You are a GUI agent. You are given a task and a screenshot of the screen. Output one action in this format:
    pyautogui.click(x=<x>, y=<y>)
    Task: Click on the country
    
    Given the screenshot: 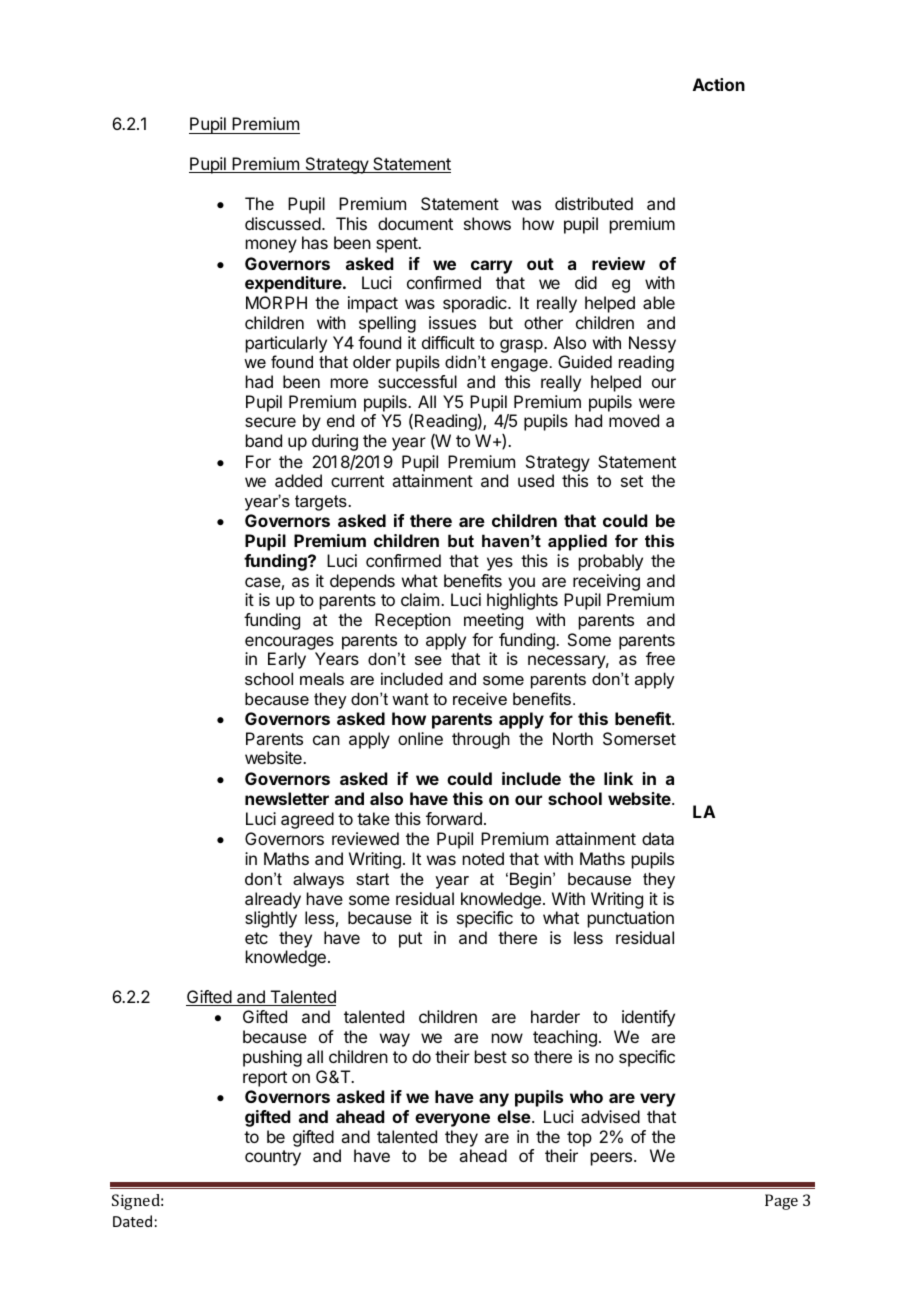 What is the action you would take?
    pyautogui.click(x=273, y=1158)
